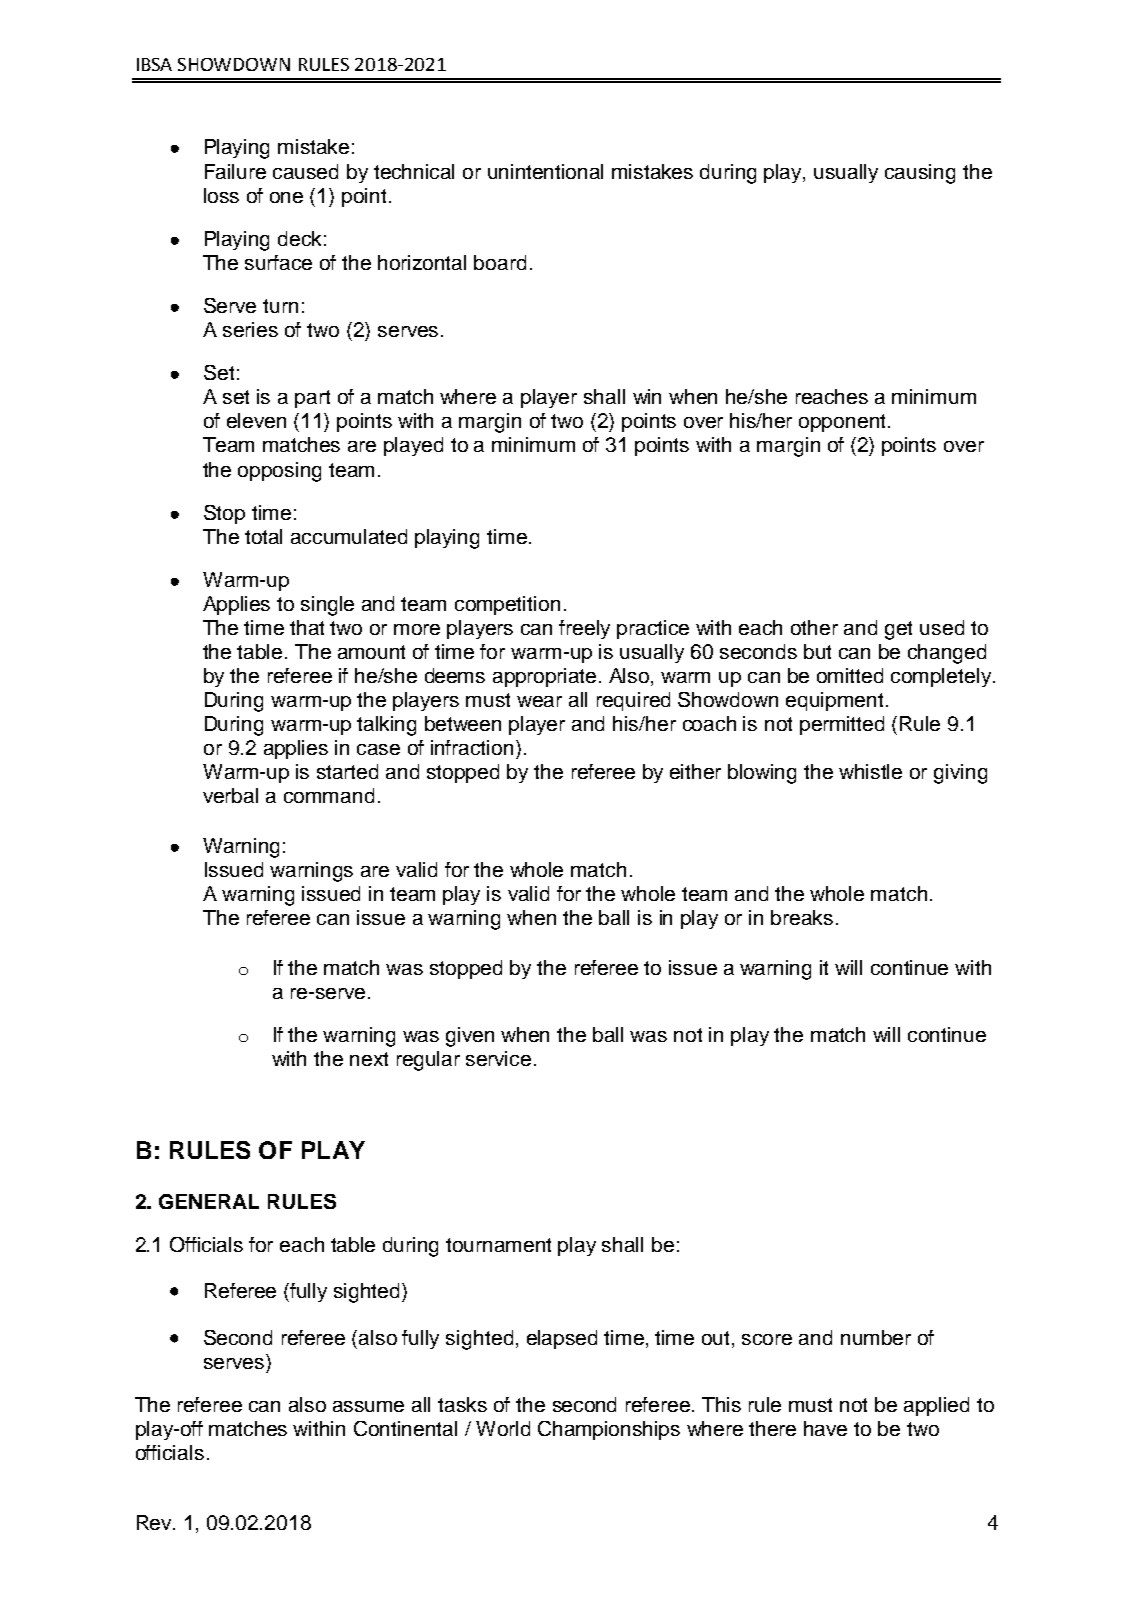 The height and width of the page is (1602, 1133). What do you see at coordinates (920, 174) in the page?
I see `causing` at bounding box center [920, 174].
